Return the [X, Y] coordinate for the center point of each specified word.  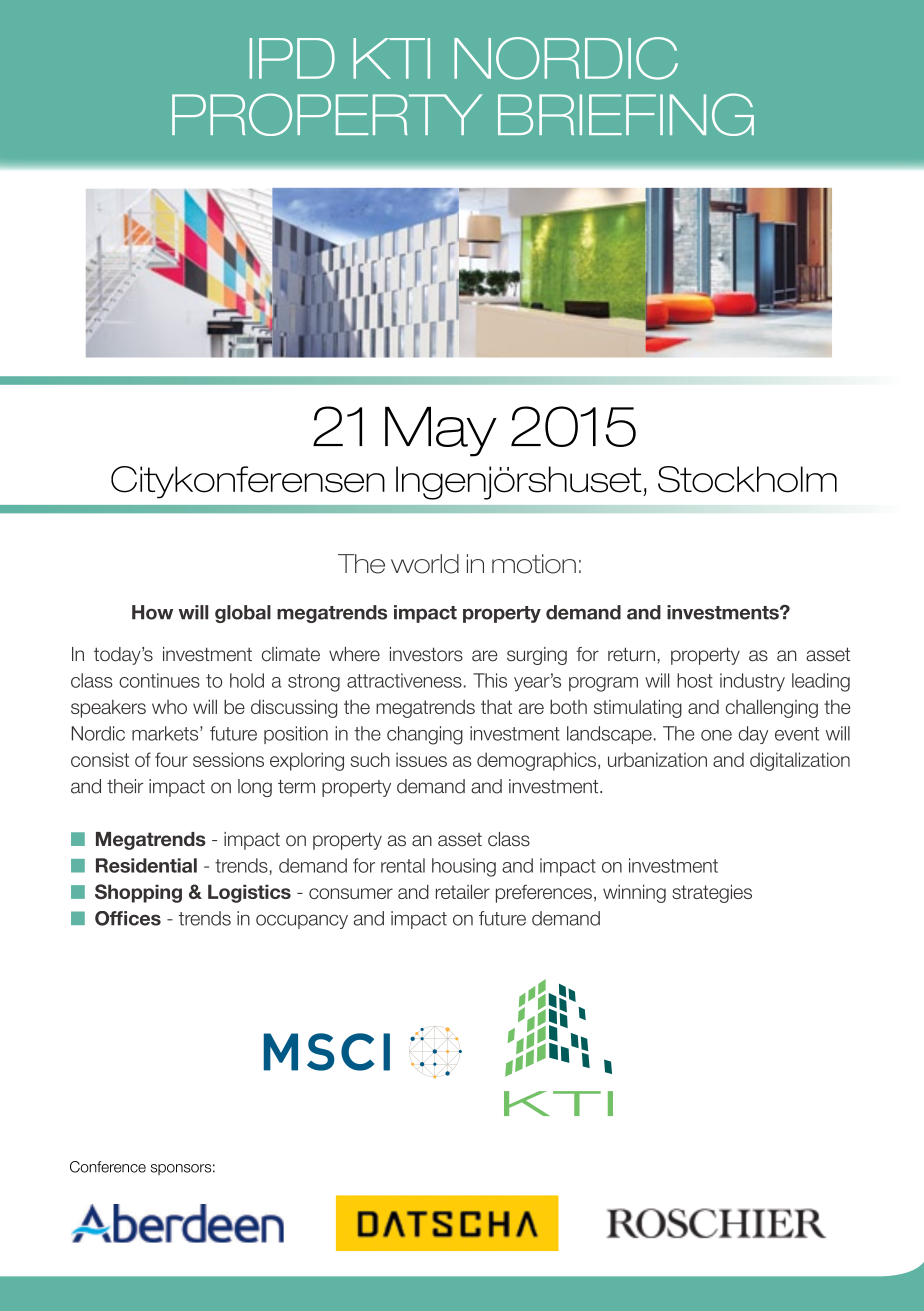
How [152, 612]
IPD [292, 58]
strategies [712, 893]
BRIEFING [626, 114]
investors [426, 654]
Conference [108, 1167]
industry [752, 682]
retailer [463, 891]
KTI [391, 58]
